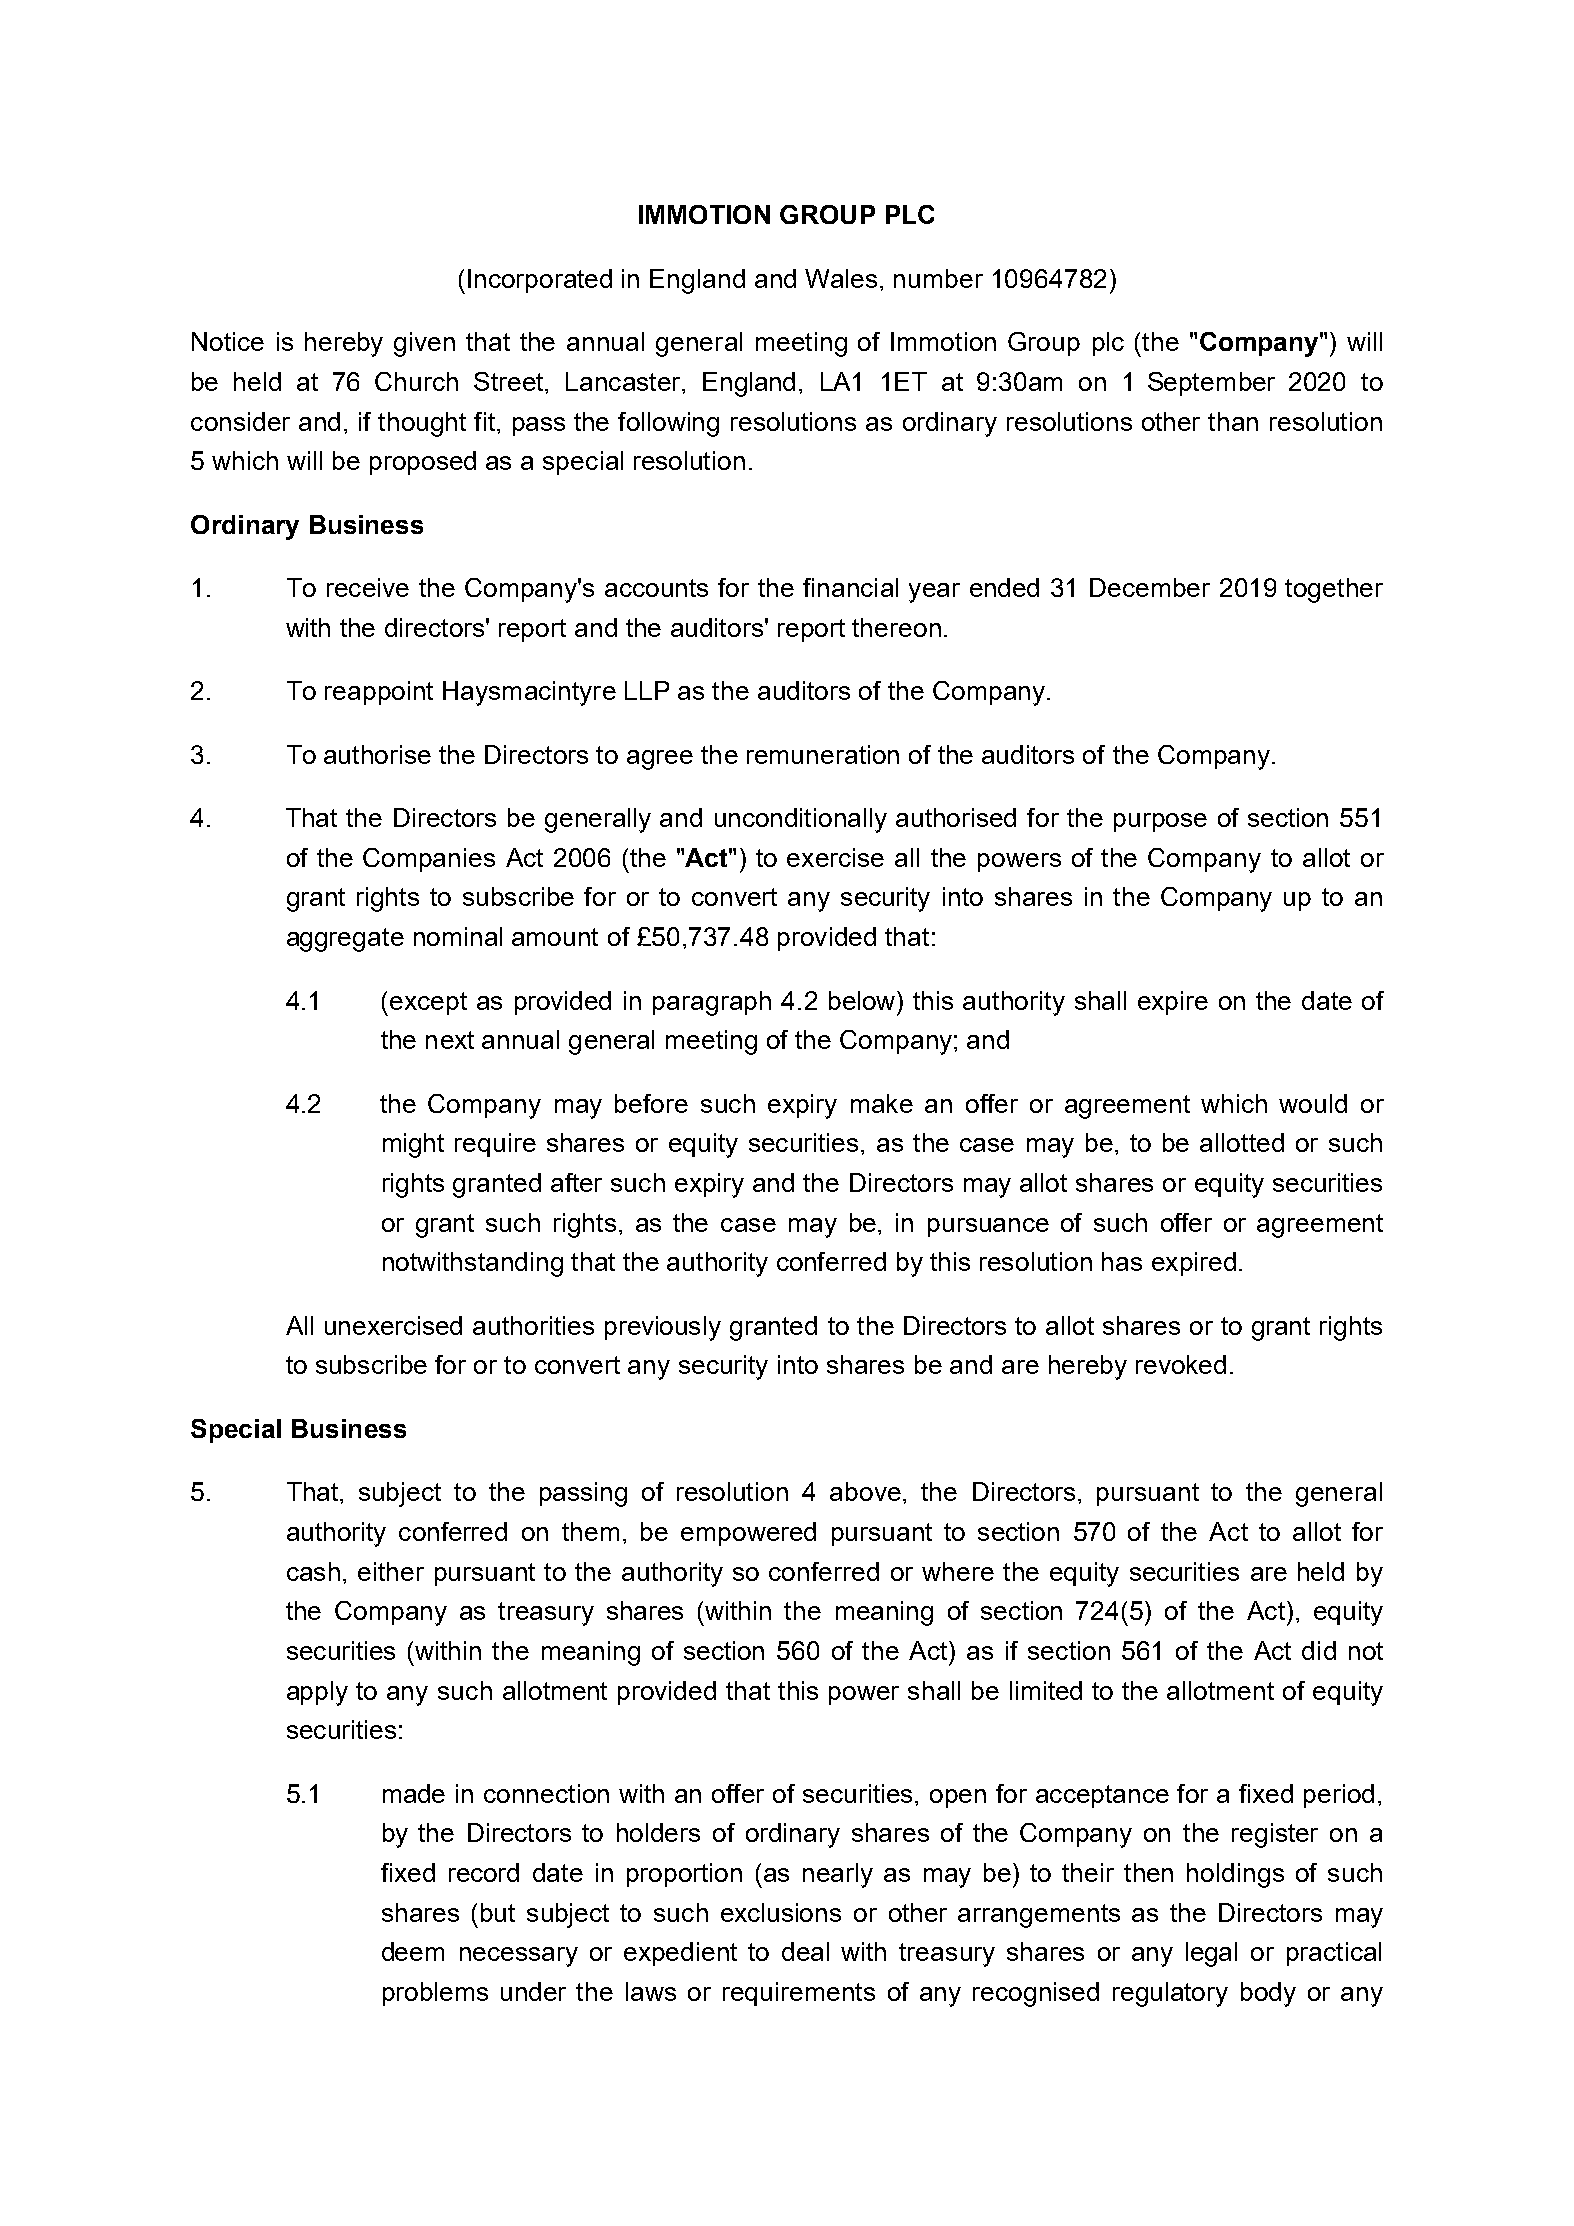  What do you see at coordinates (865, 1491) in the screenshot?
I see `above` at bounding box center [865, 1491].
